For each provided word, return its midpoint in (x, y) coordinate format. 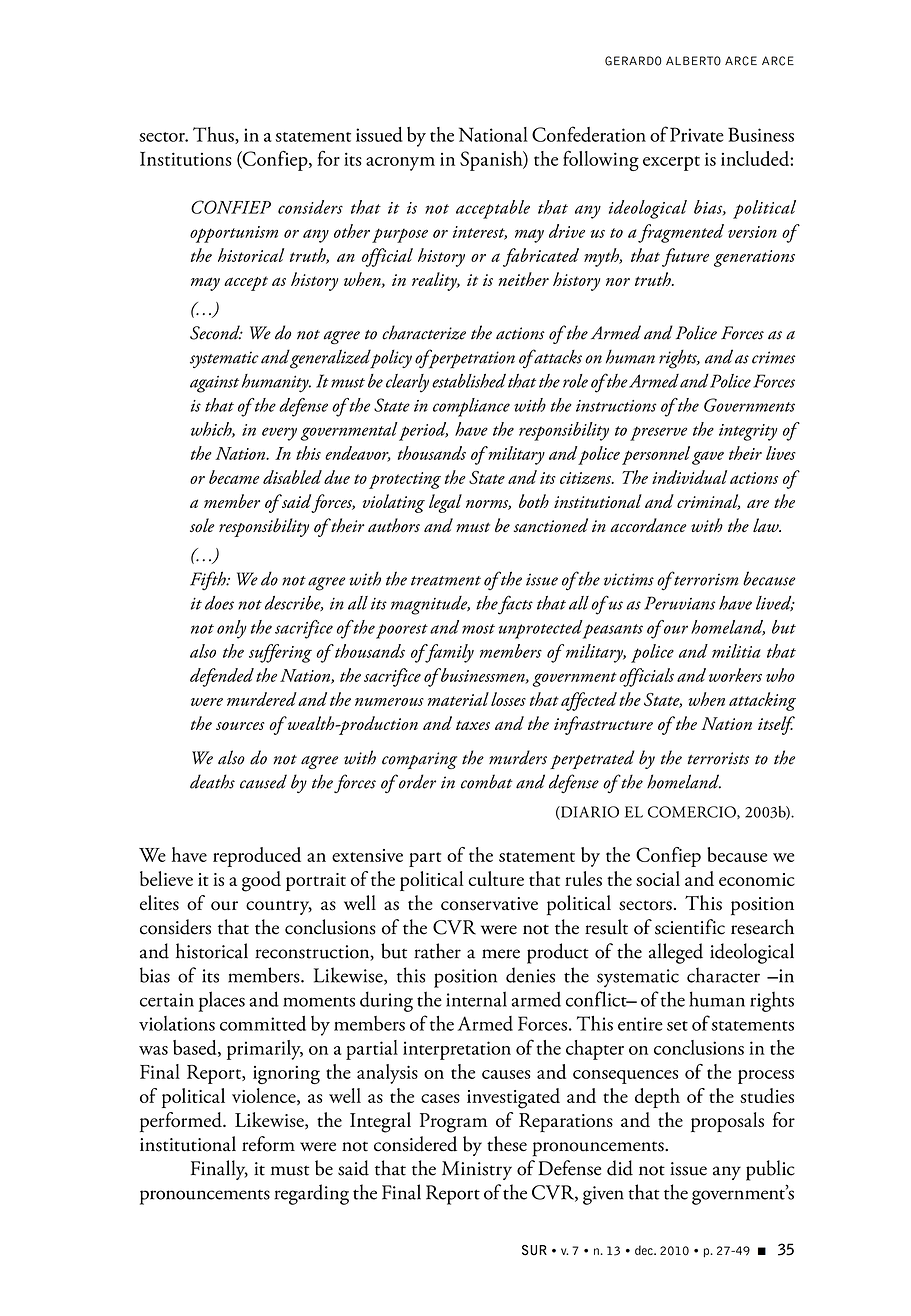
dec (645, 1250)
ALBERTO (693, 61)
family (448, 653)
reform (268, 1144)
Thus (214, 135)
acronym (400, 164)
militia (736, 651)
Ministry (477, 1170)
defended (222, 677)
